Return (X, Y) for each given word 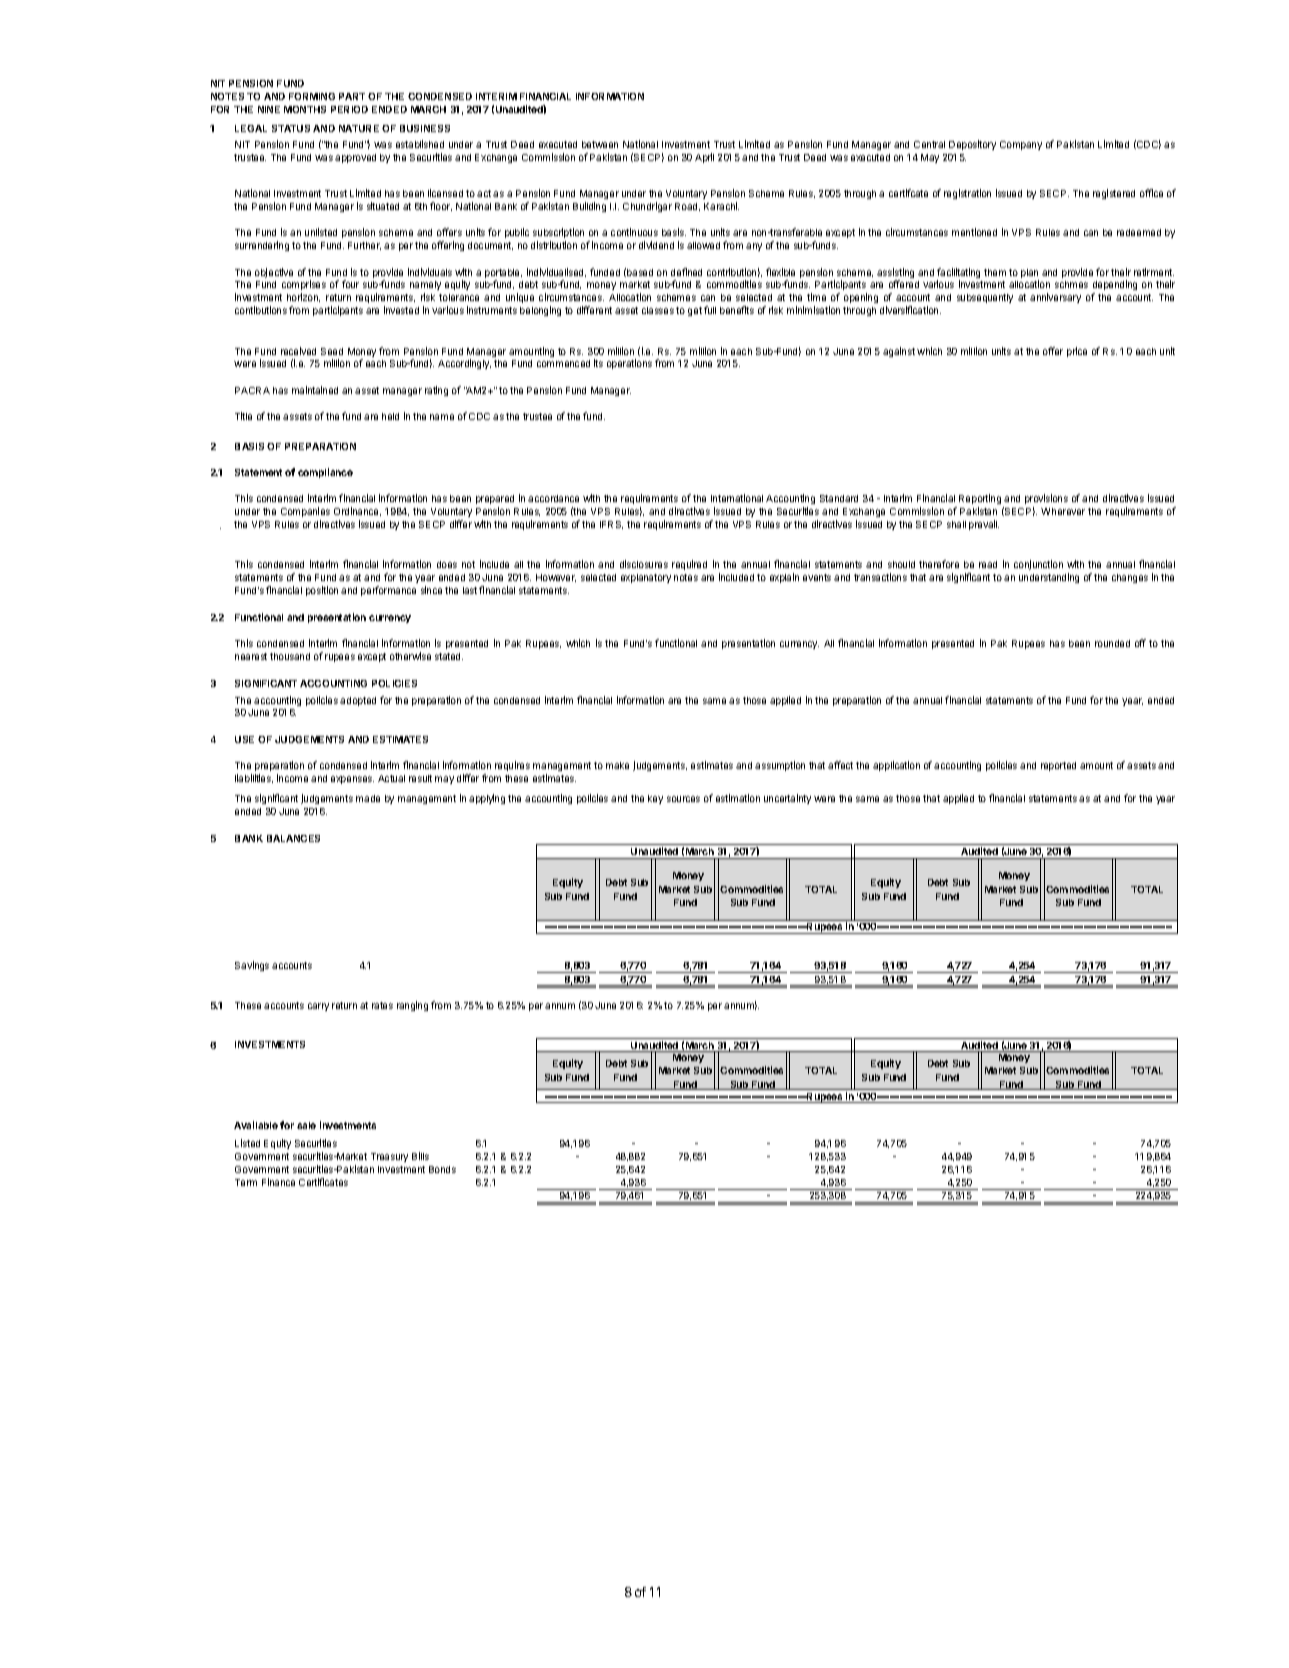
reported (1058, 766)
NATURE (359, 128)
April (704, 158)
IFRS (611, 525)
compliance (325, 473)
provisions (1046, 501)
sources (683, 799)
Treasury (389, 1157)
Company (1021, 145)
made (368, 798)
